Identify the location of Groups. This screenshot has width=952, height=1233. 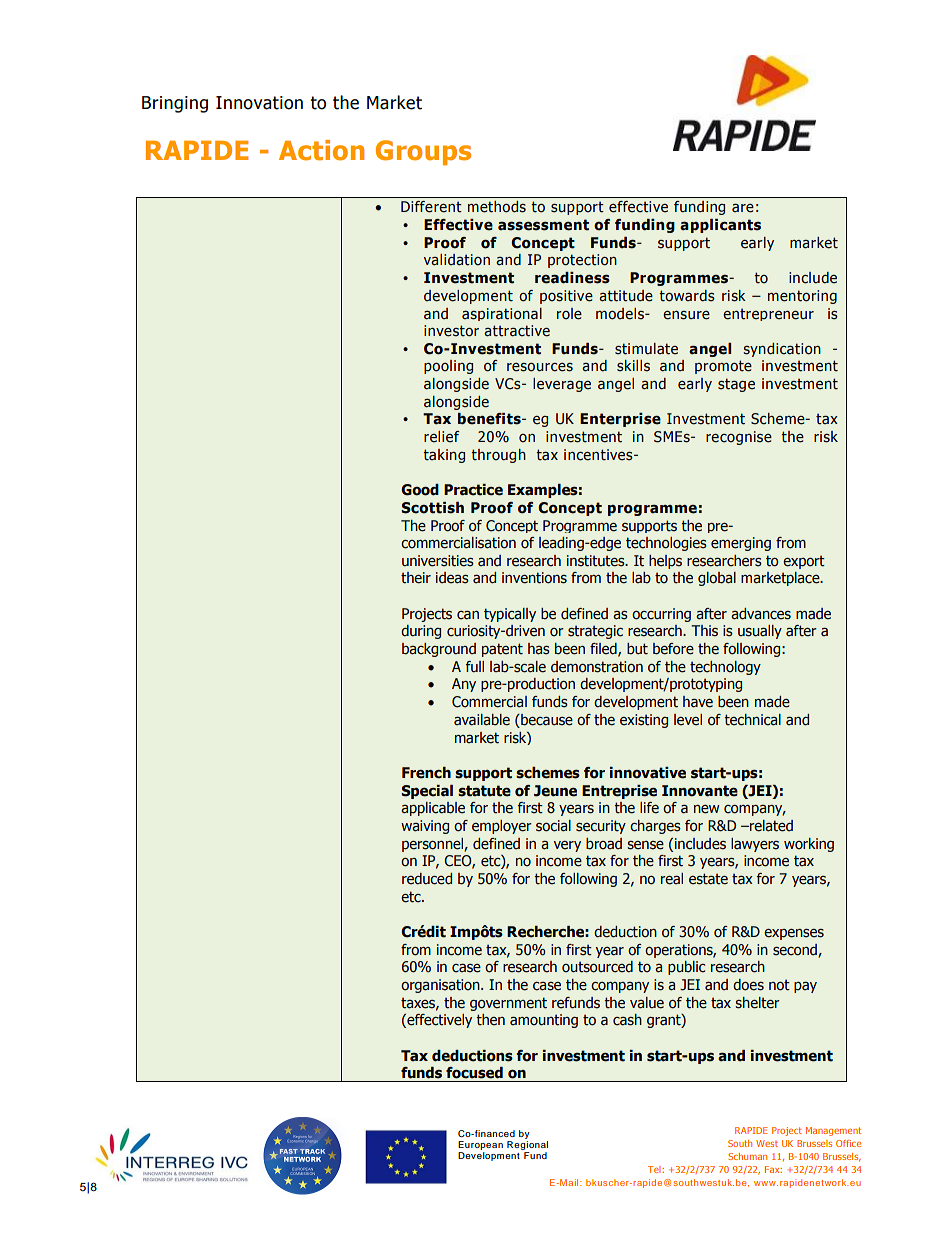
(423, 152).
